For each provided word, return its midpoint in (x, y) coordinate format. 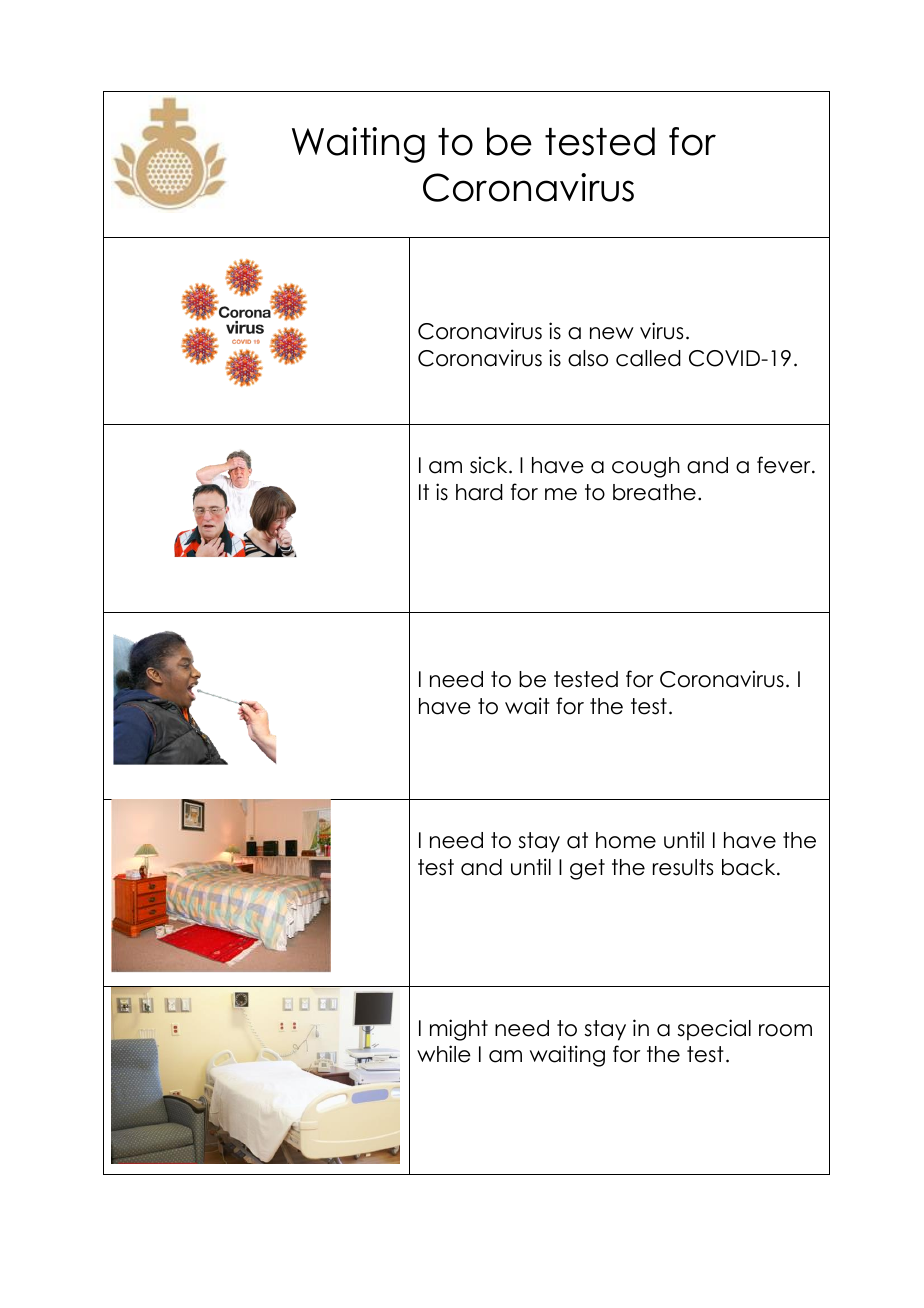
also (588, 358)
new (612, 333)
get (587, 869)
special (714, 1030)
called (648, 358)
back (750, 867)
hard (479, 492)
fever (785, 465)
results (683, 867)
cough (646, 467)
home (626, 840)
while (444, 1054)
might (459, 1030)
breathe (654, 492)
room (785, 1030)
